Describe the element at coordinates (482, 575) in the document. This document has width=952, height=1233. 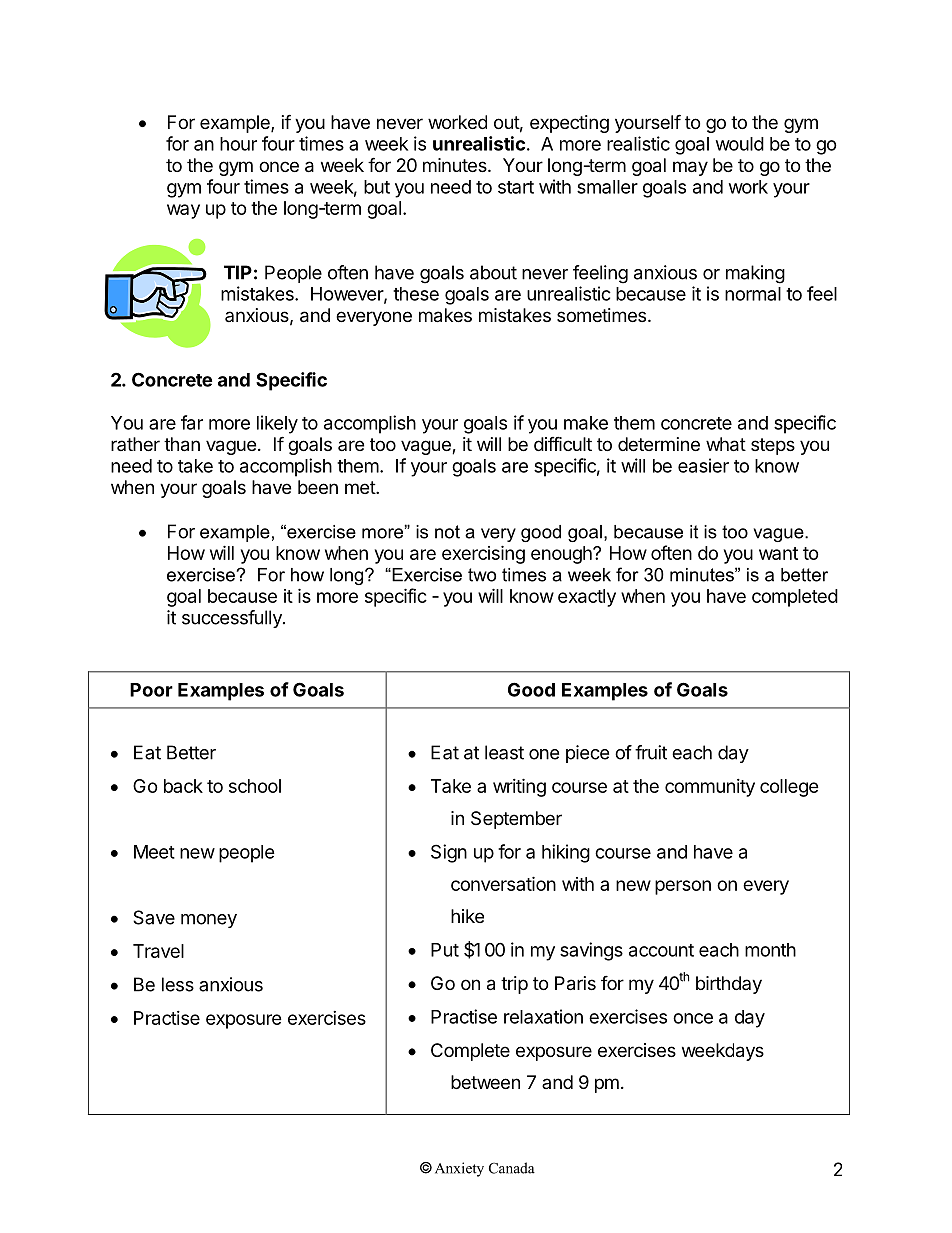
I see `two` at that location.
